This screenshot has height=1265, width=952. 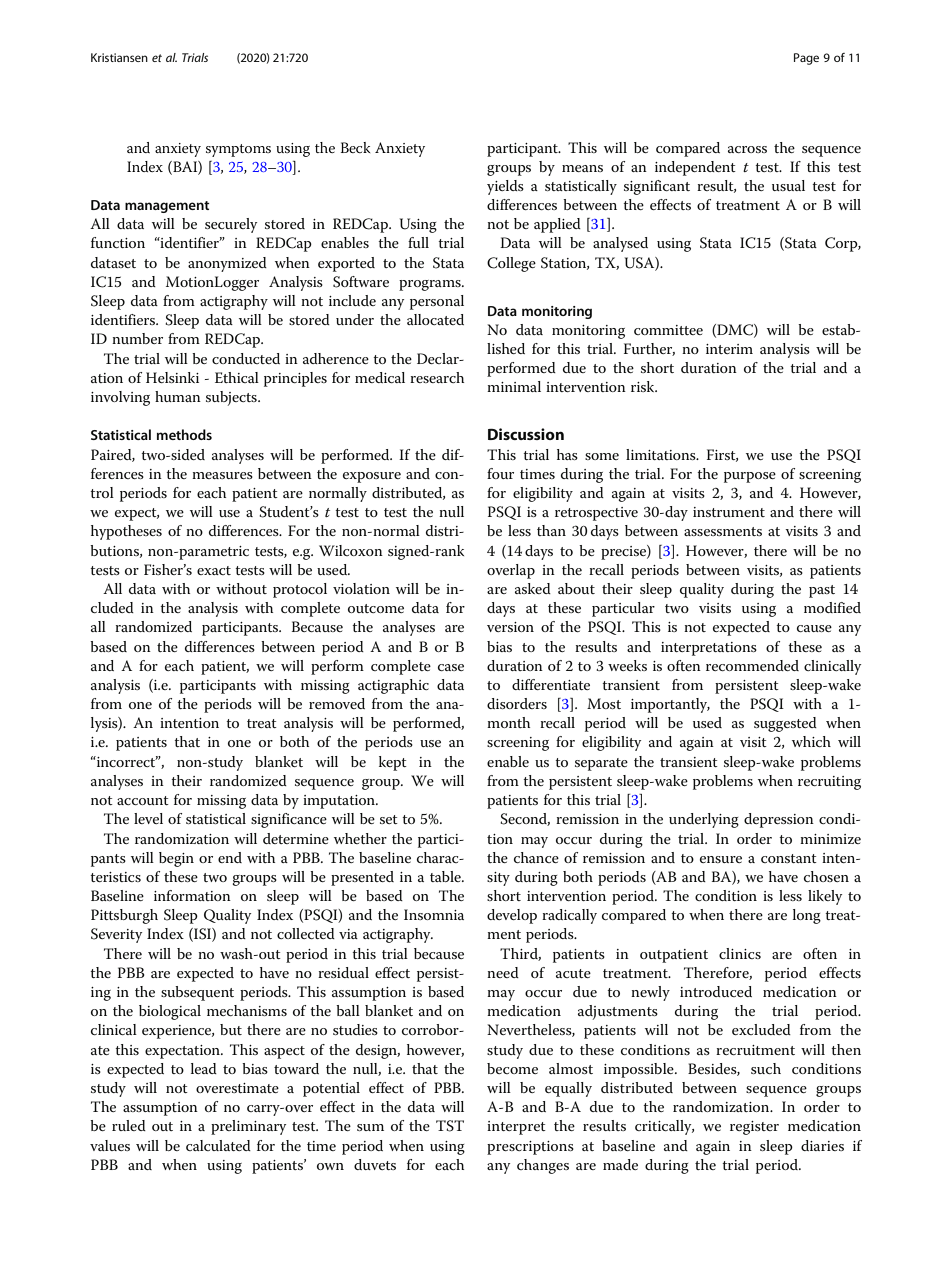 I want to click on research, so click(x=437, y=377).
